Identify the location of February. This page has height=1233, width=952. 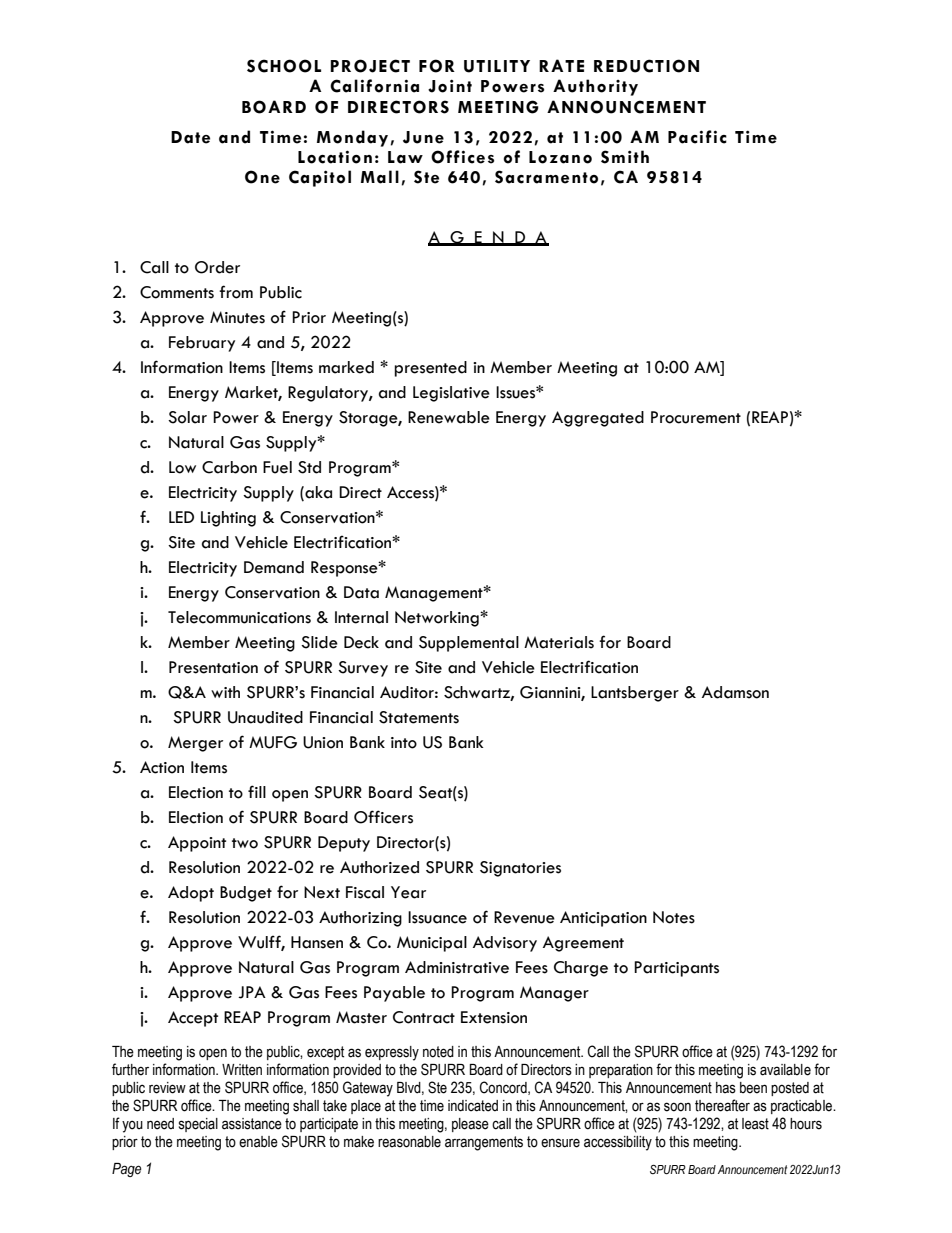
(202, 344).
